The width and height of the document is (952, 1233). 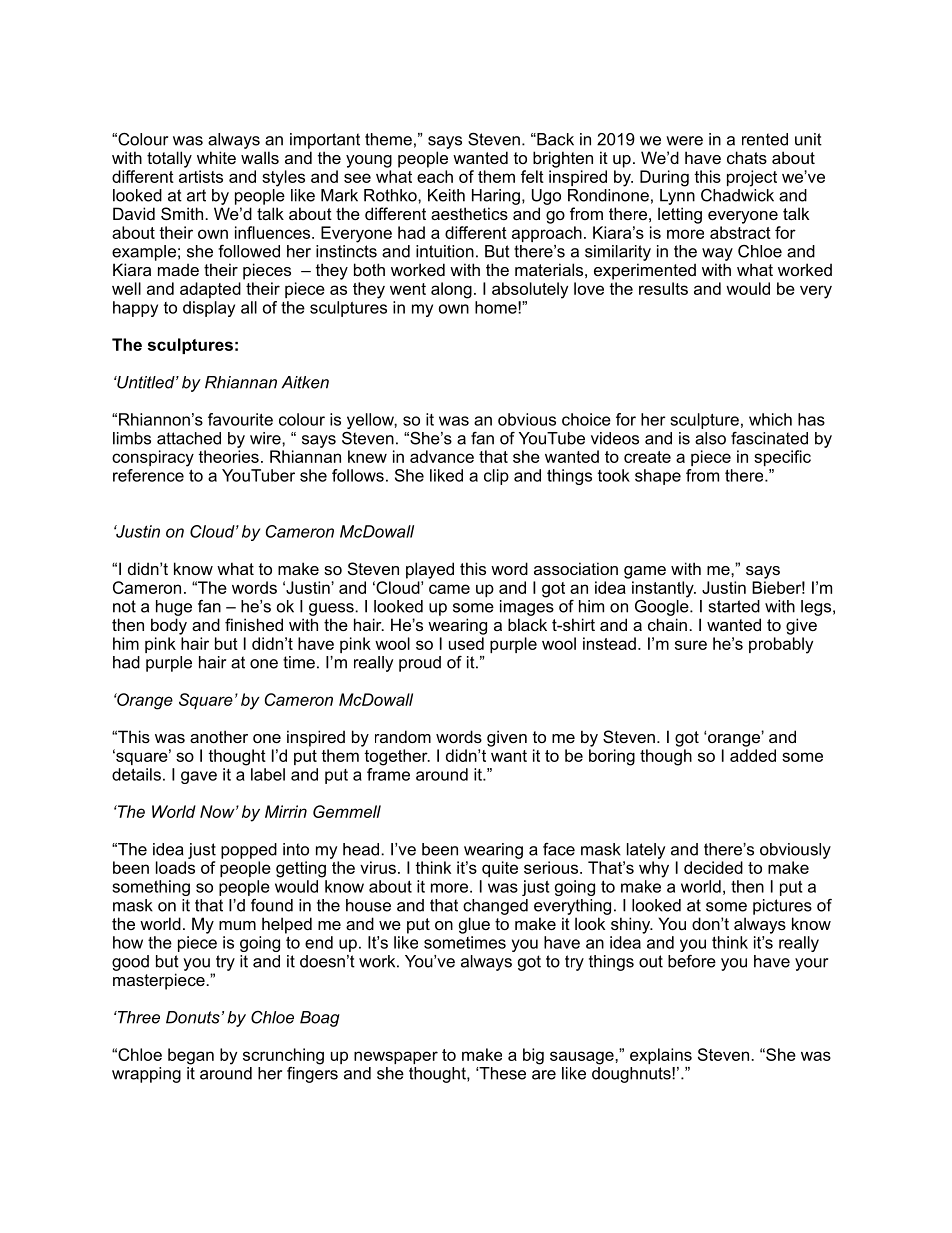 What do you see at coordinates (734, 606) in the document?
I see `started` at bounding box center [734, 606].
